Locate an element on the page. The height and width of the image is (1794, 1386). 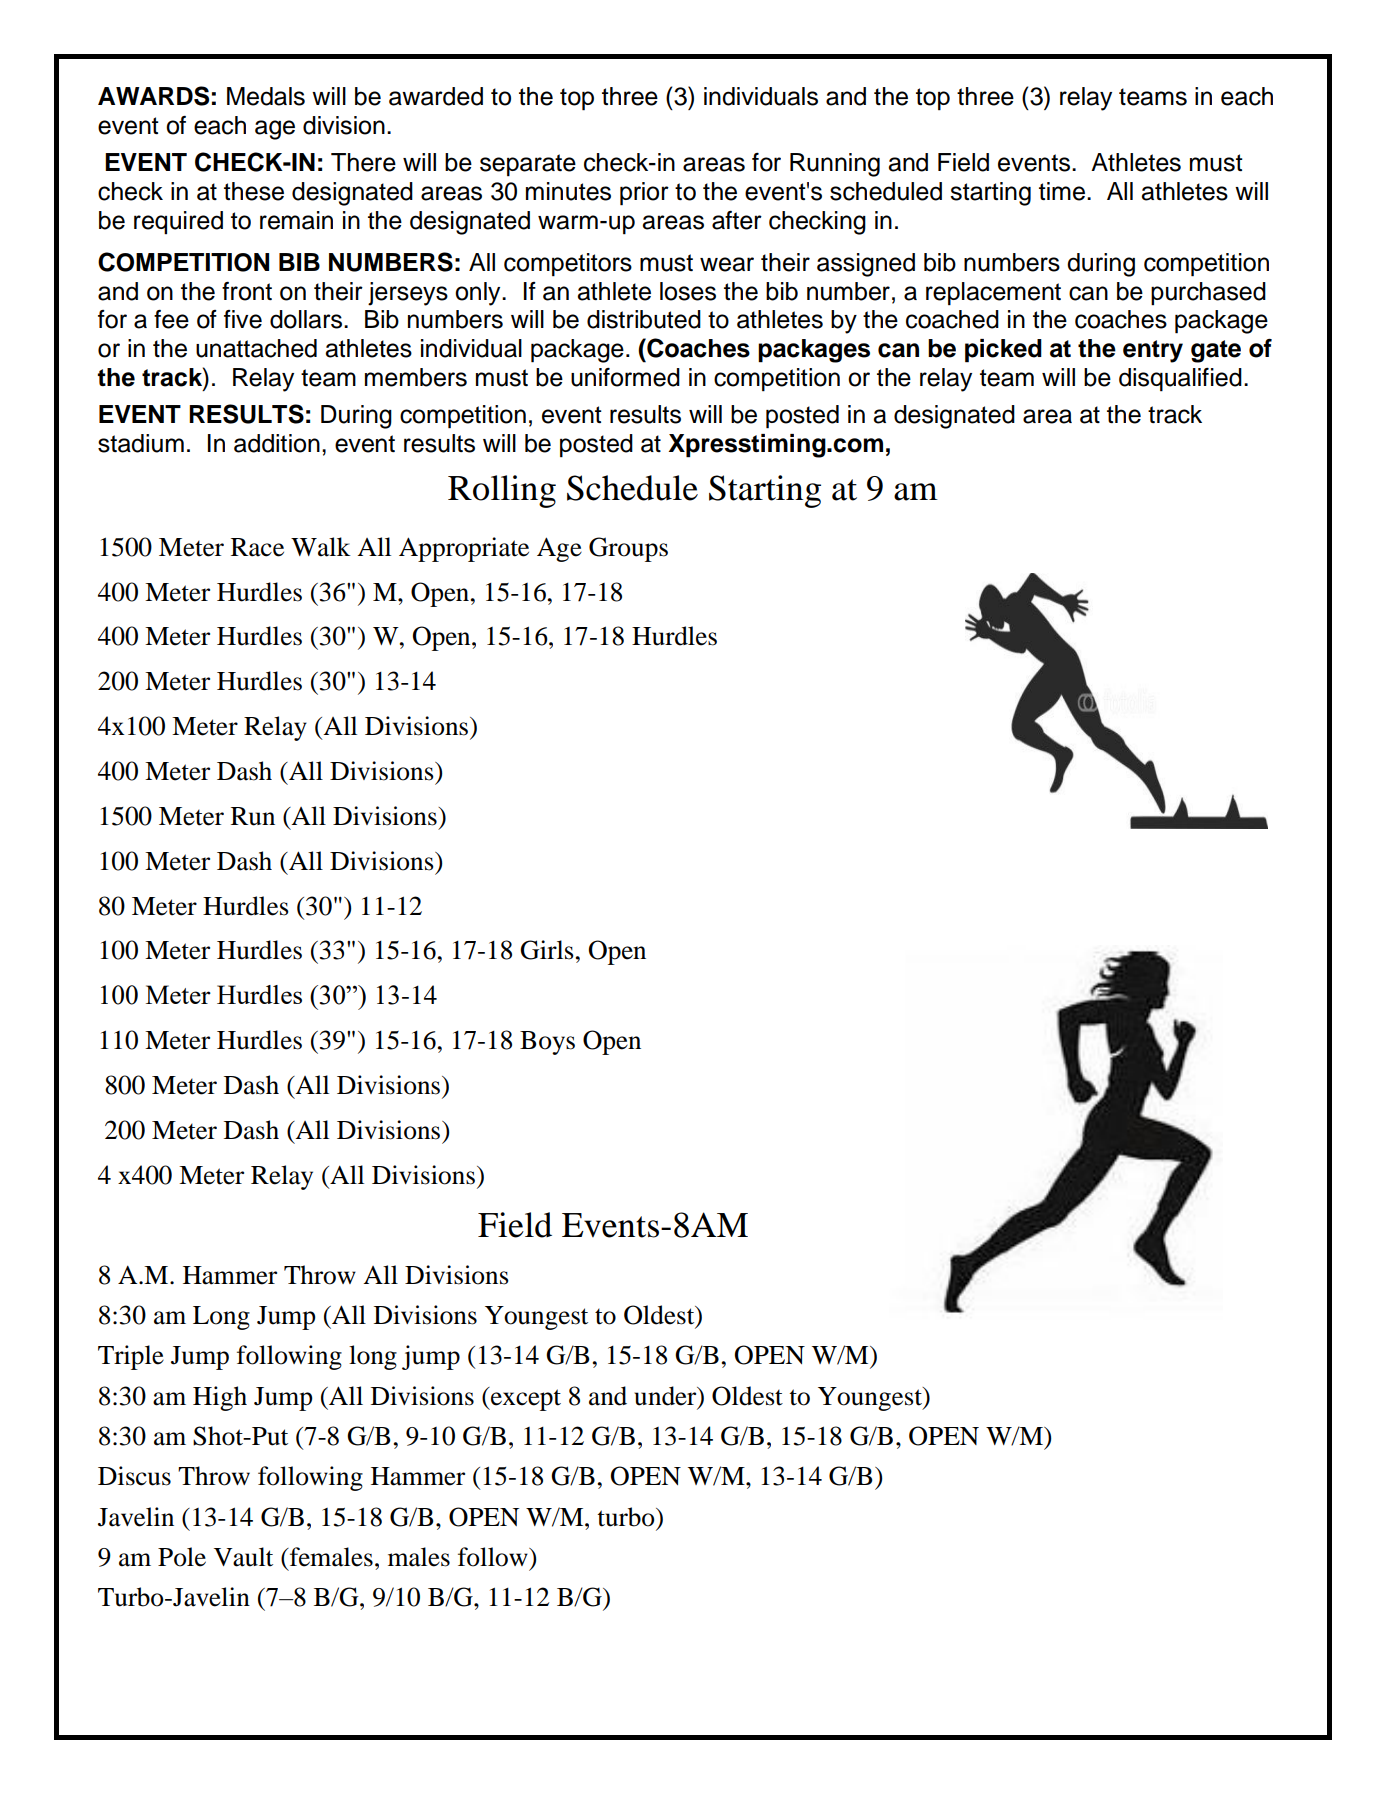
Groups is located at coordinates (628, 549).
